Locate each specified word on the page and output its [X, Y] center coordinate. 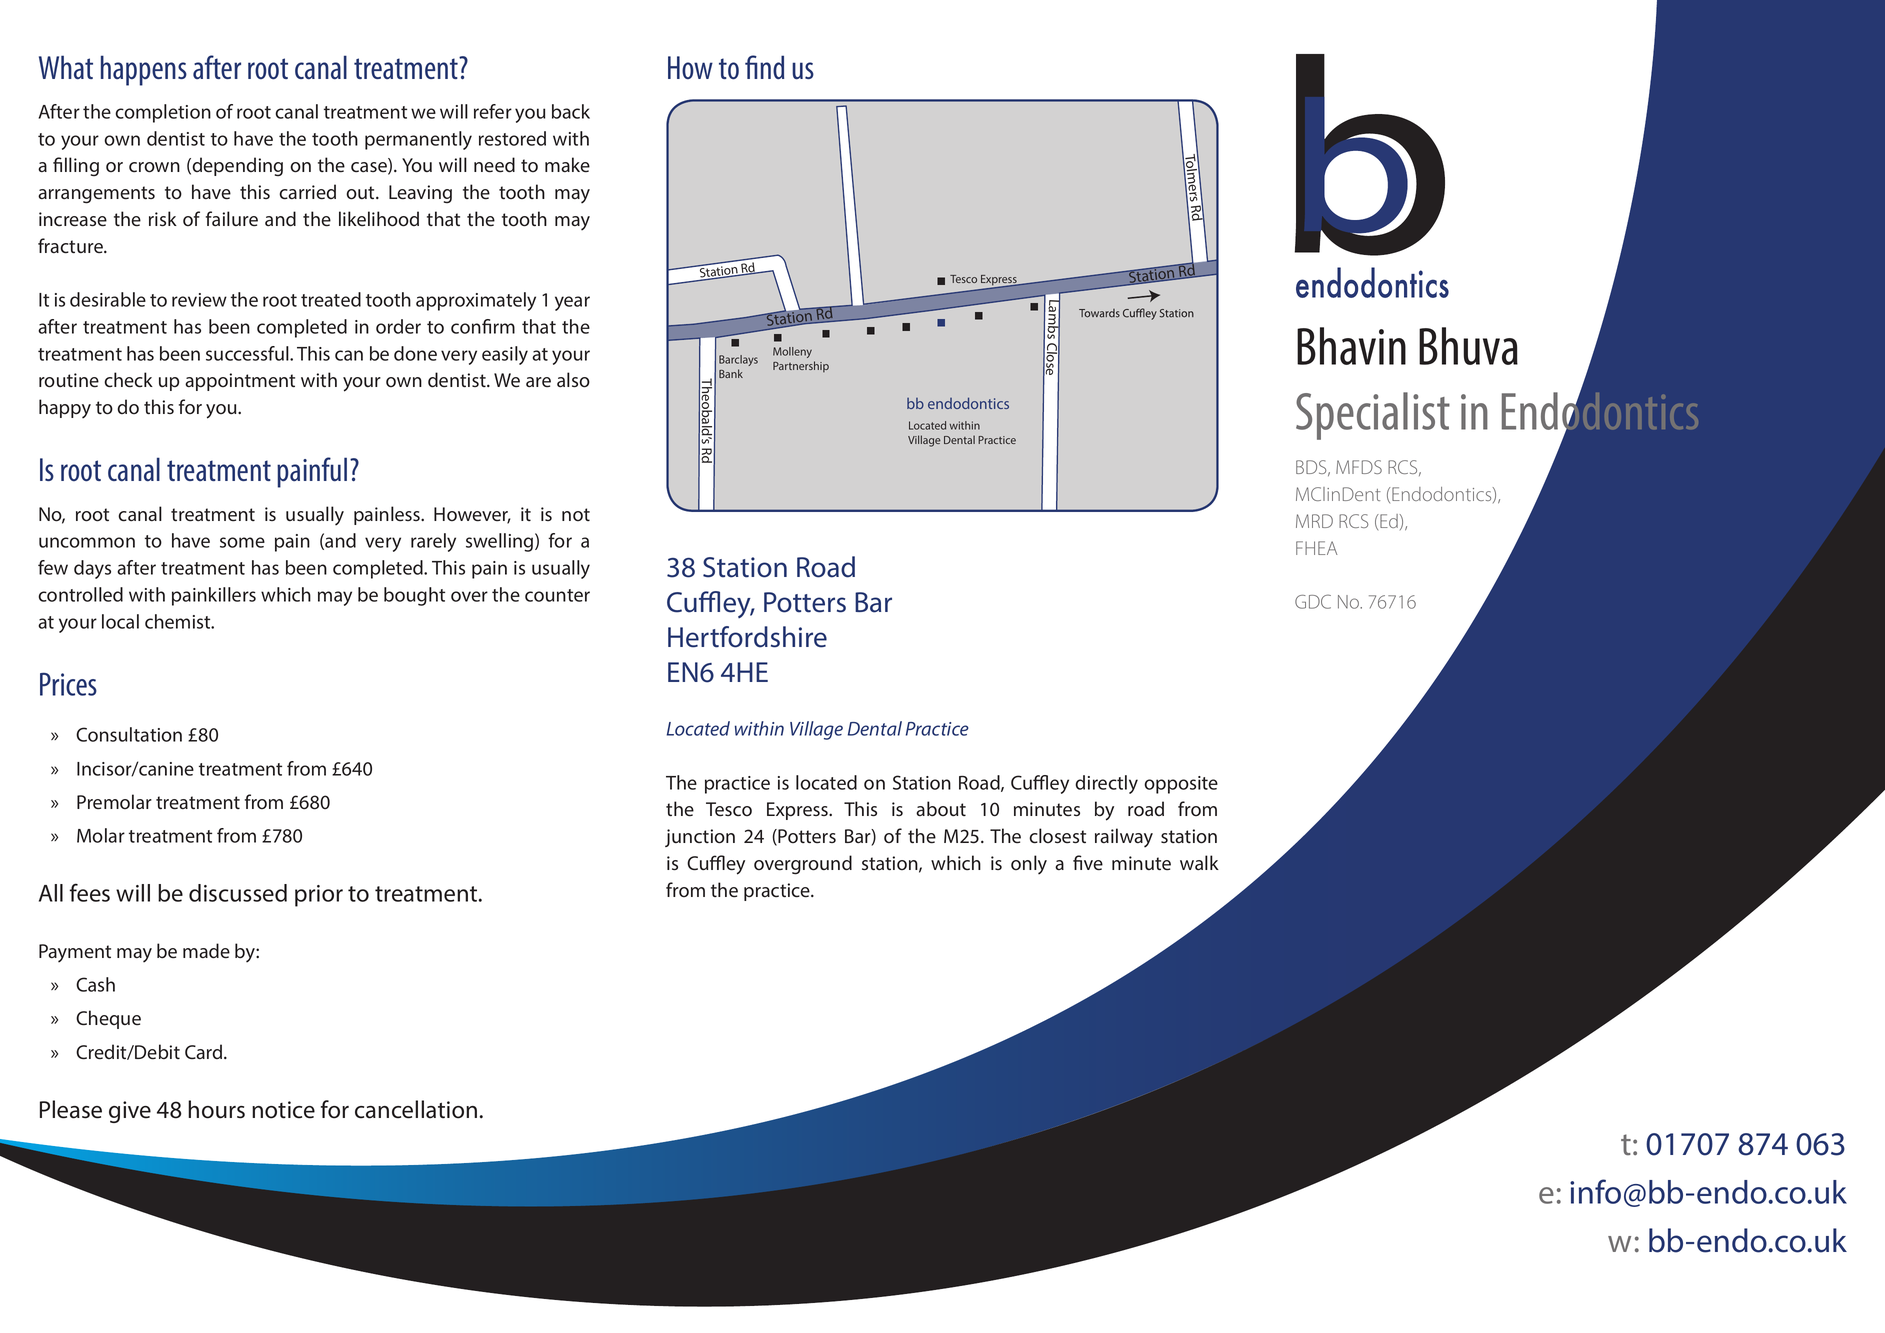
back [571, 111]
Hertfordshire [747, 637]
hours [216, 1109]
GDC [1313, 601]
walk [1199, 863]
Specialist [1373, 416]
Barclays [738, 360]
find [764, 67]
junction [700, 838]
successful [248, 353]
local [120, 621]
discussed [238, 893]
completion [163, 113]
